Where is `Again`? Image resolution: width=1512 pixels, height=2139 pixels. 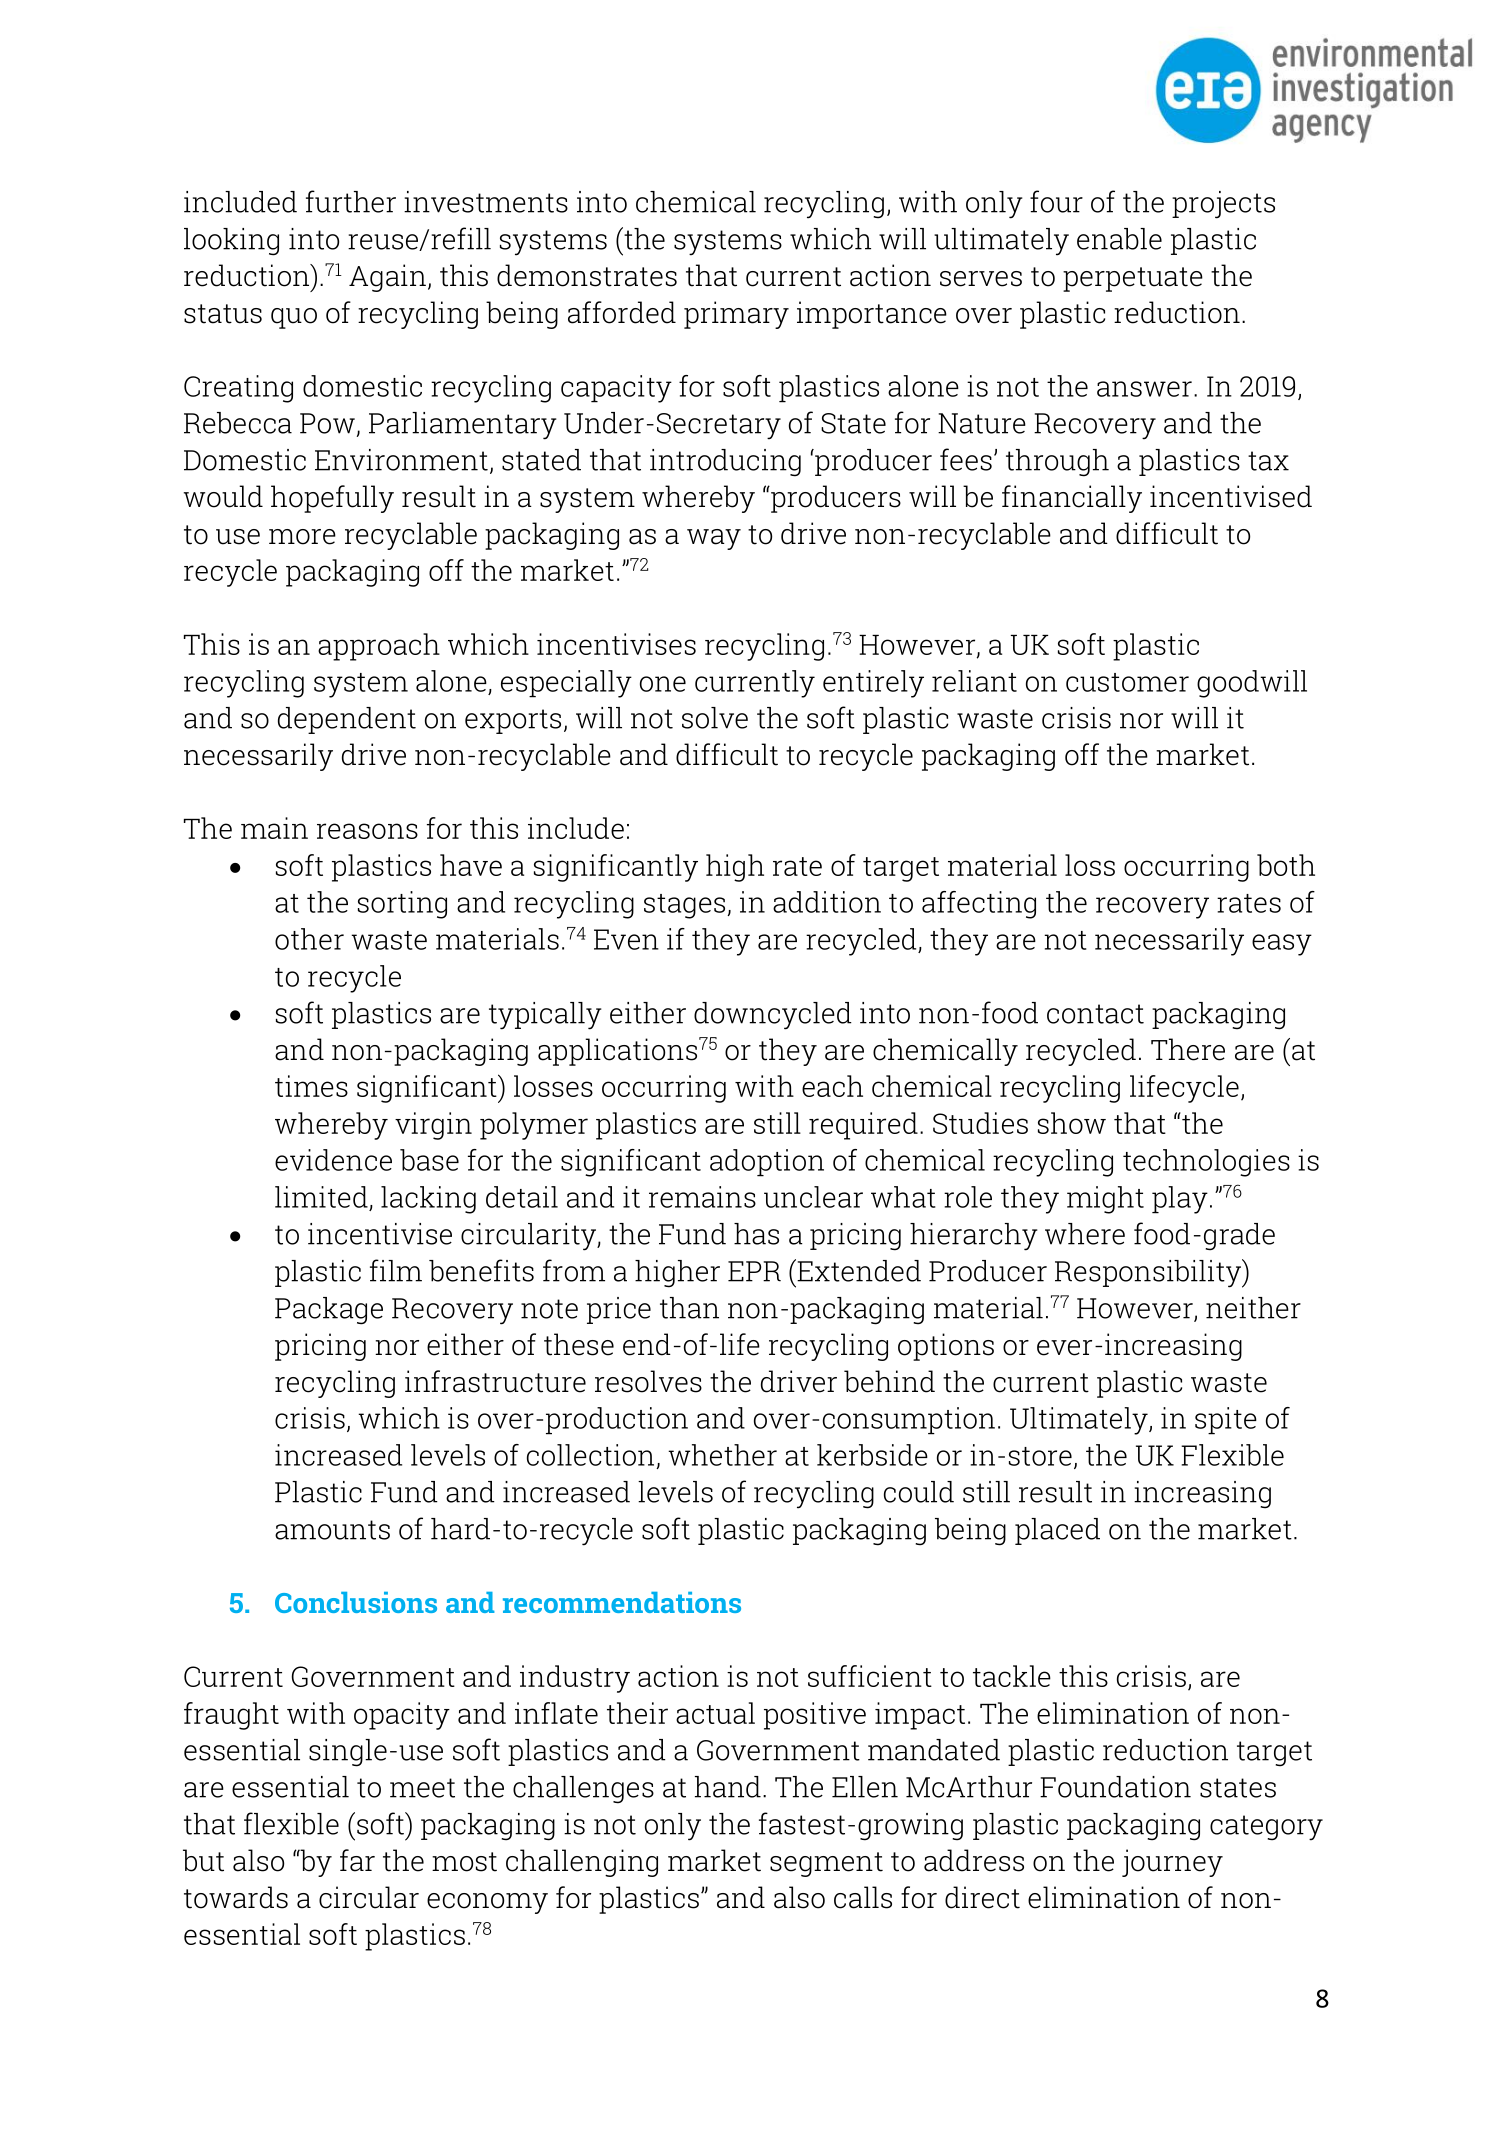 Again is located at coordinates (387, 278).
